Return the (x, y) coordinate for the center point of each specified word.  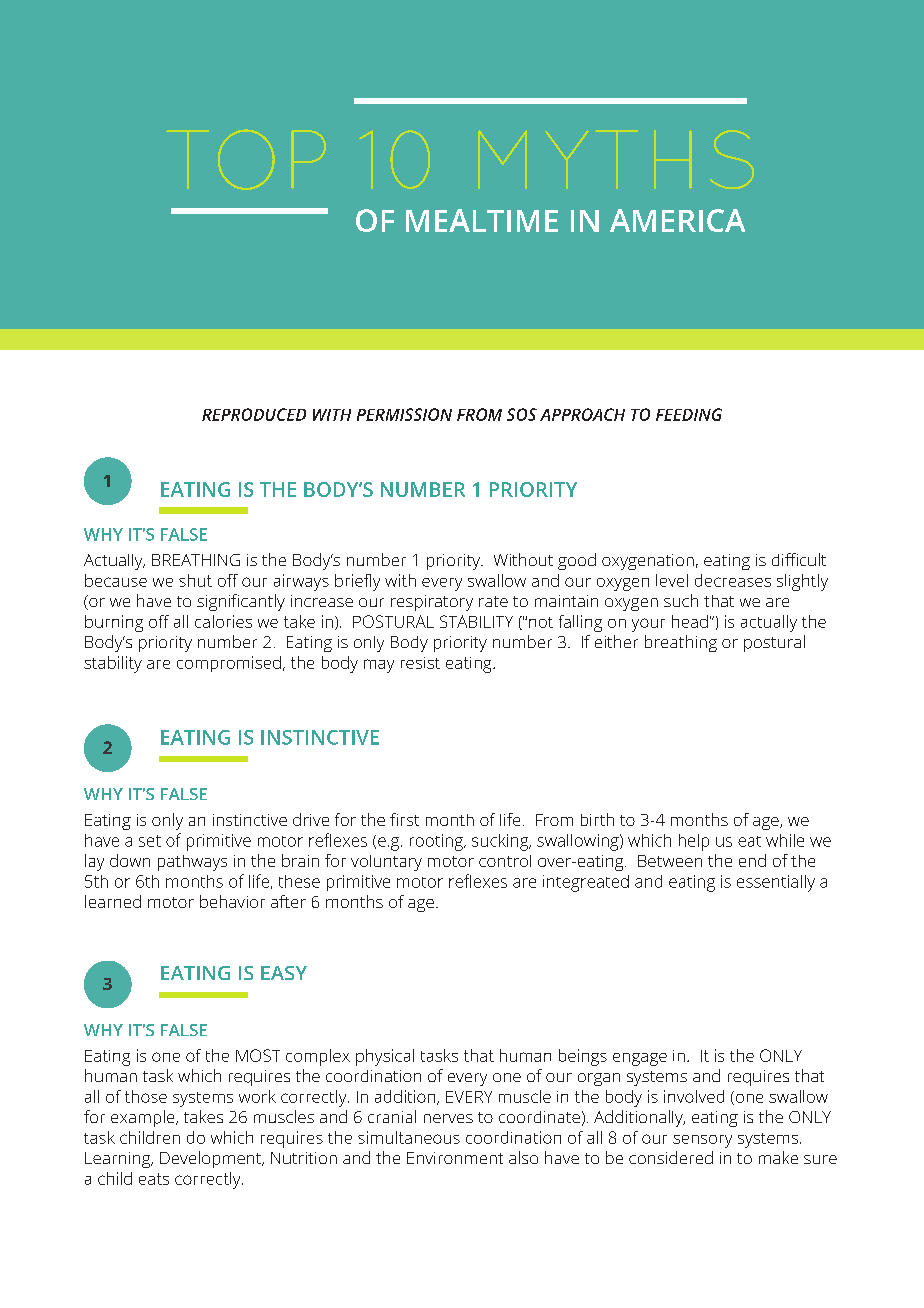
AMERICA (677, 220)
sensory (702, 1141)
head (690, 621)
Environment (455, 1158)
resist (420, 663)
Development (212, 1159)
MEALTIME (482, 220)
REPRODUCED (254, 414)
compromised (229, 664)
